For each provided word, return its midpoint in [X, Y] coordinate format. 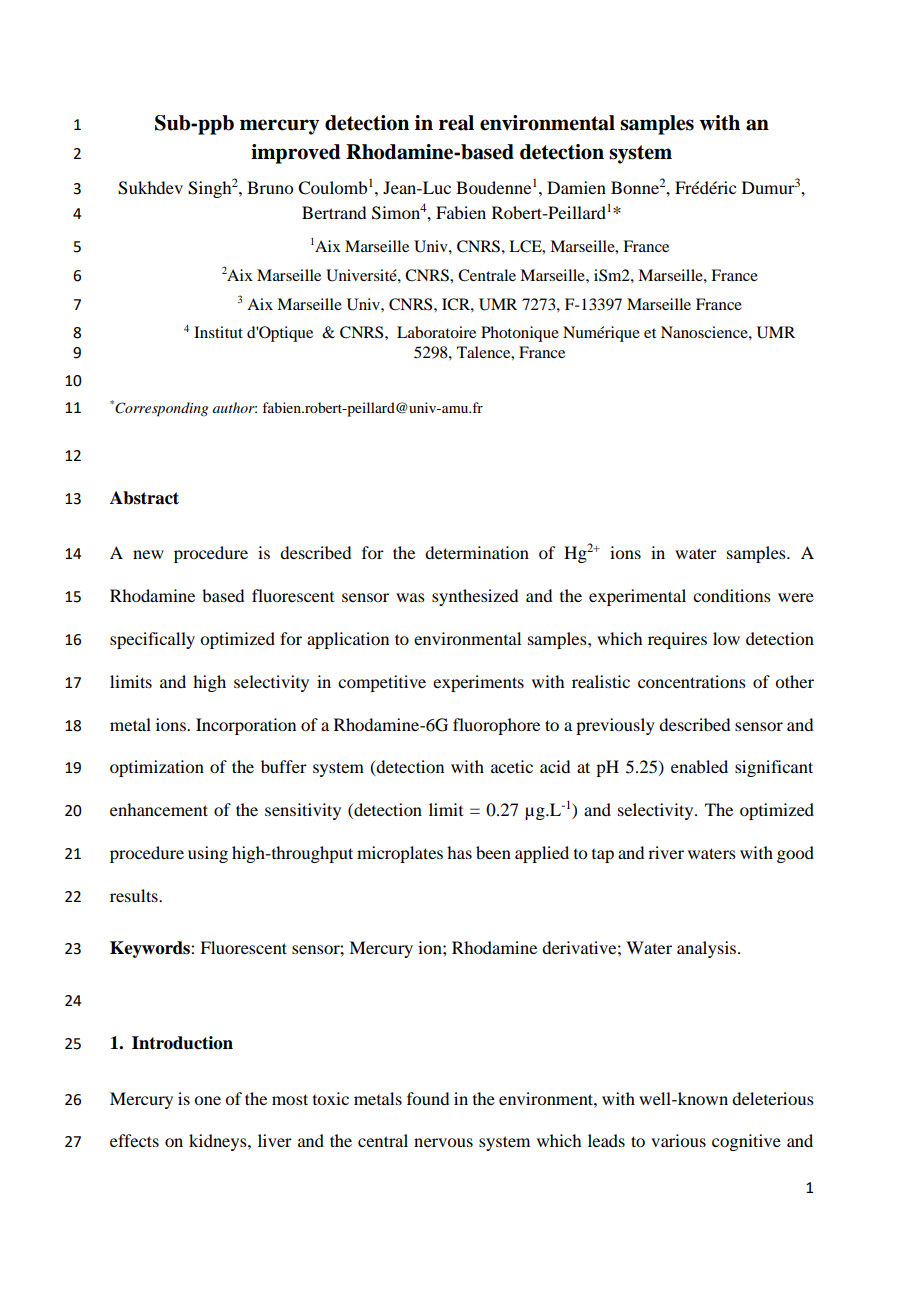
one [207, 1100]
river [666, 852]
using [208, 854]
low [726, 638]
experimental [637, 597]
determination [477, 552]
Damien [576, 187]
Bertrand [334, 212]
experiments [478, 683]
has [459, 852]
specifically [152, 640]
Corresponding [161, 409]
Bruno [270, 187]
